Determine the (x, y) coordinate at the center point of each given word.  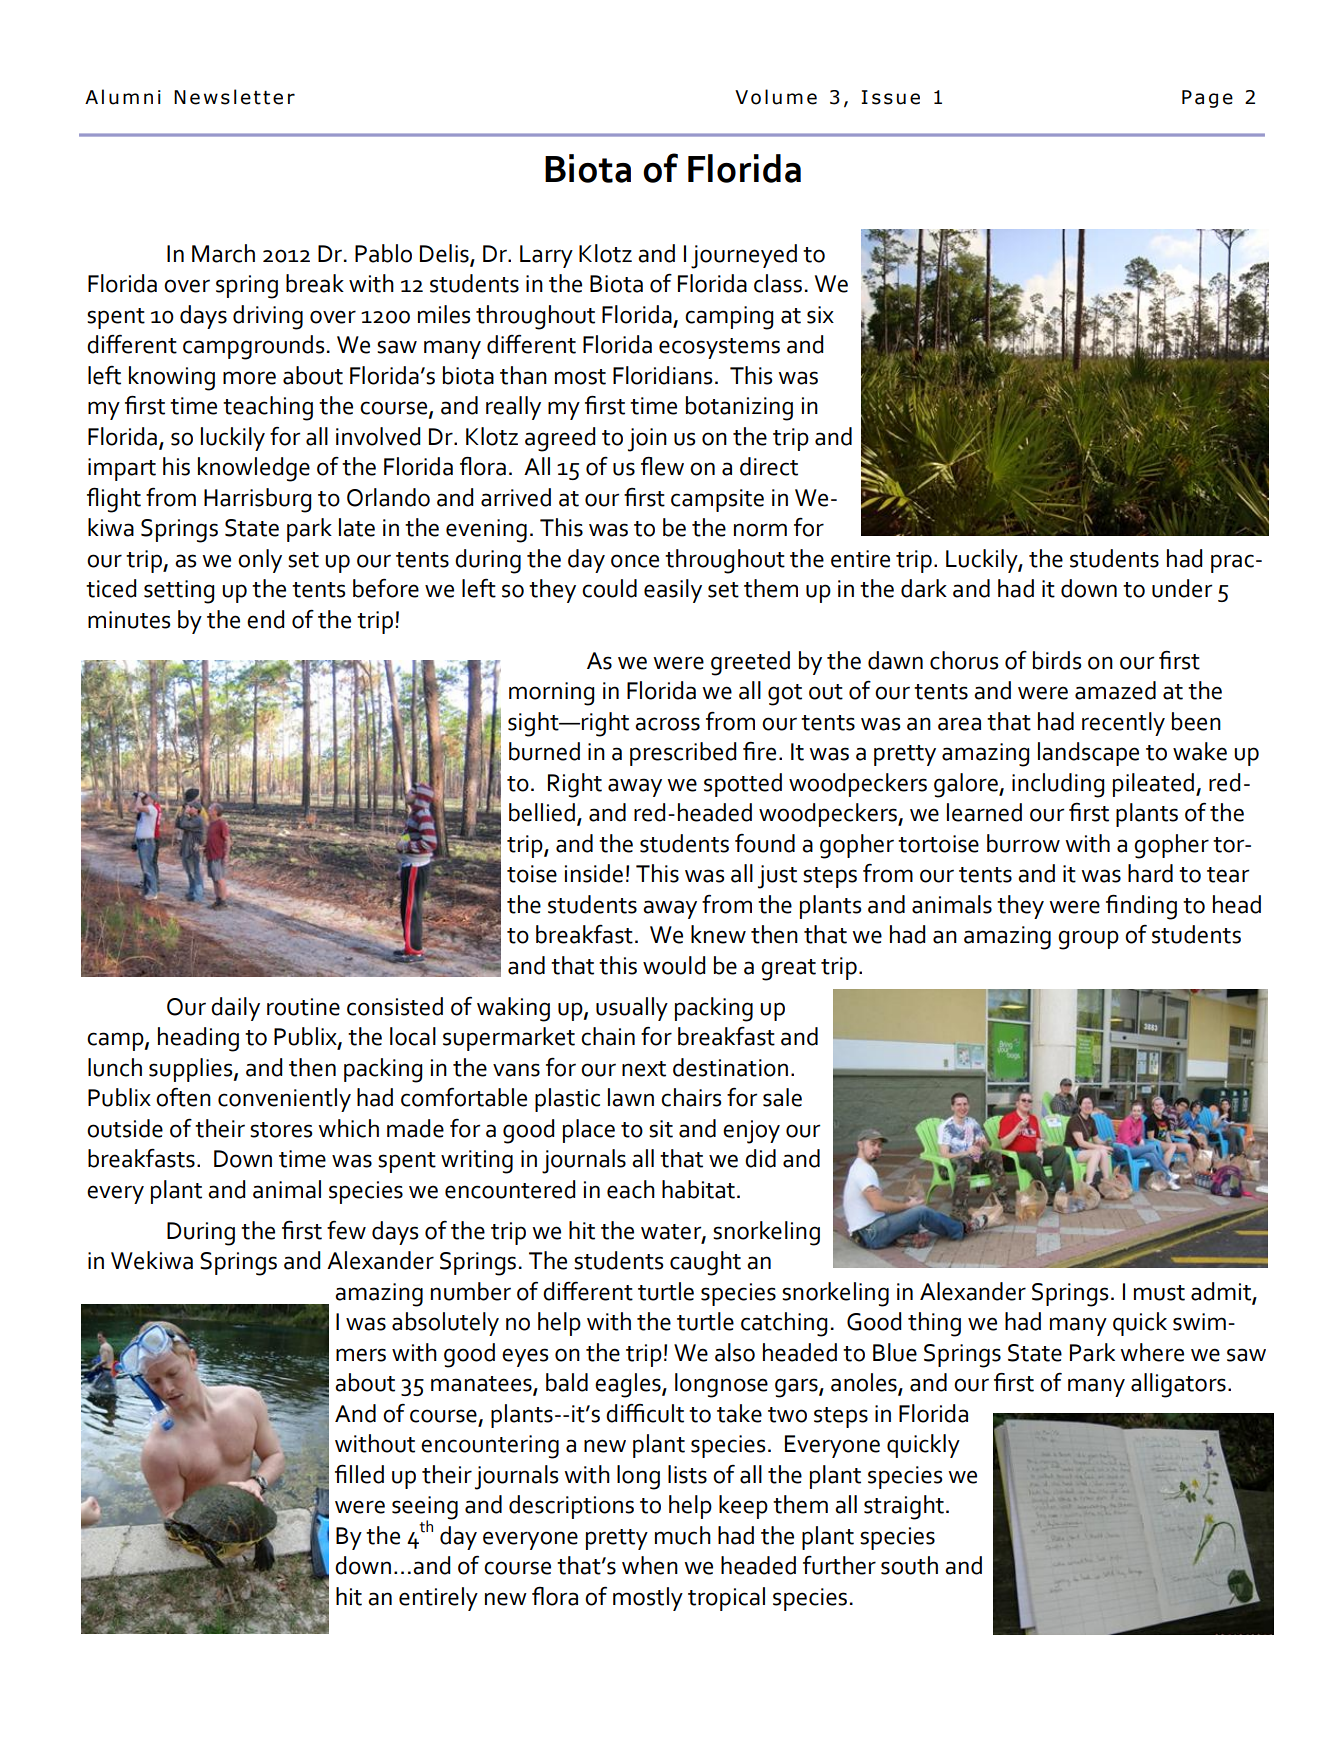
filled (359, 1474)
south (909, 1565)
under (1182, 588)
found (765, 843)
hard (1150, 873)
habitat (700, 1189)
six (820, 315)
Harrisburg (257, 500)
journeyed (744, 256)
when (650, 1565)
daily (235, 1009)
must (1159, 1293)
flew (662, 466)
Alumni (123, 97)
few (346, 1230)
